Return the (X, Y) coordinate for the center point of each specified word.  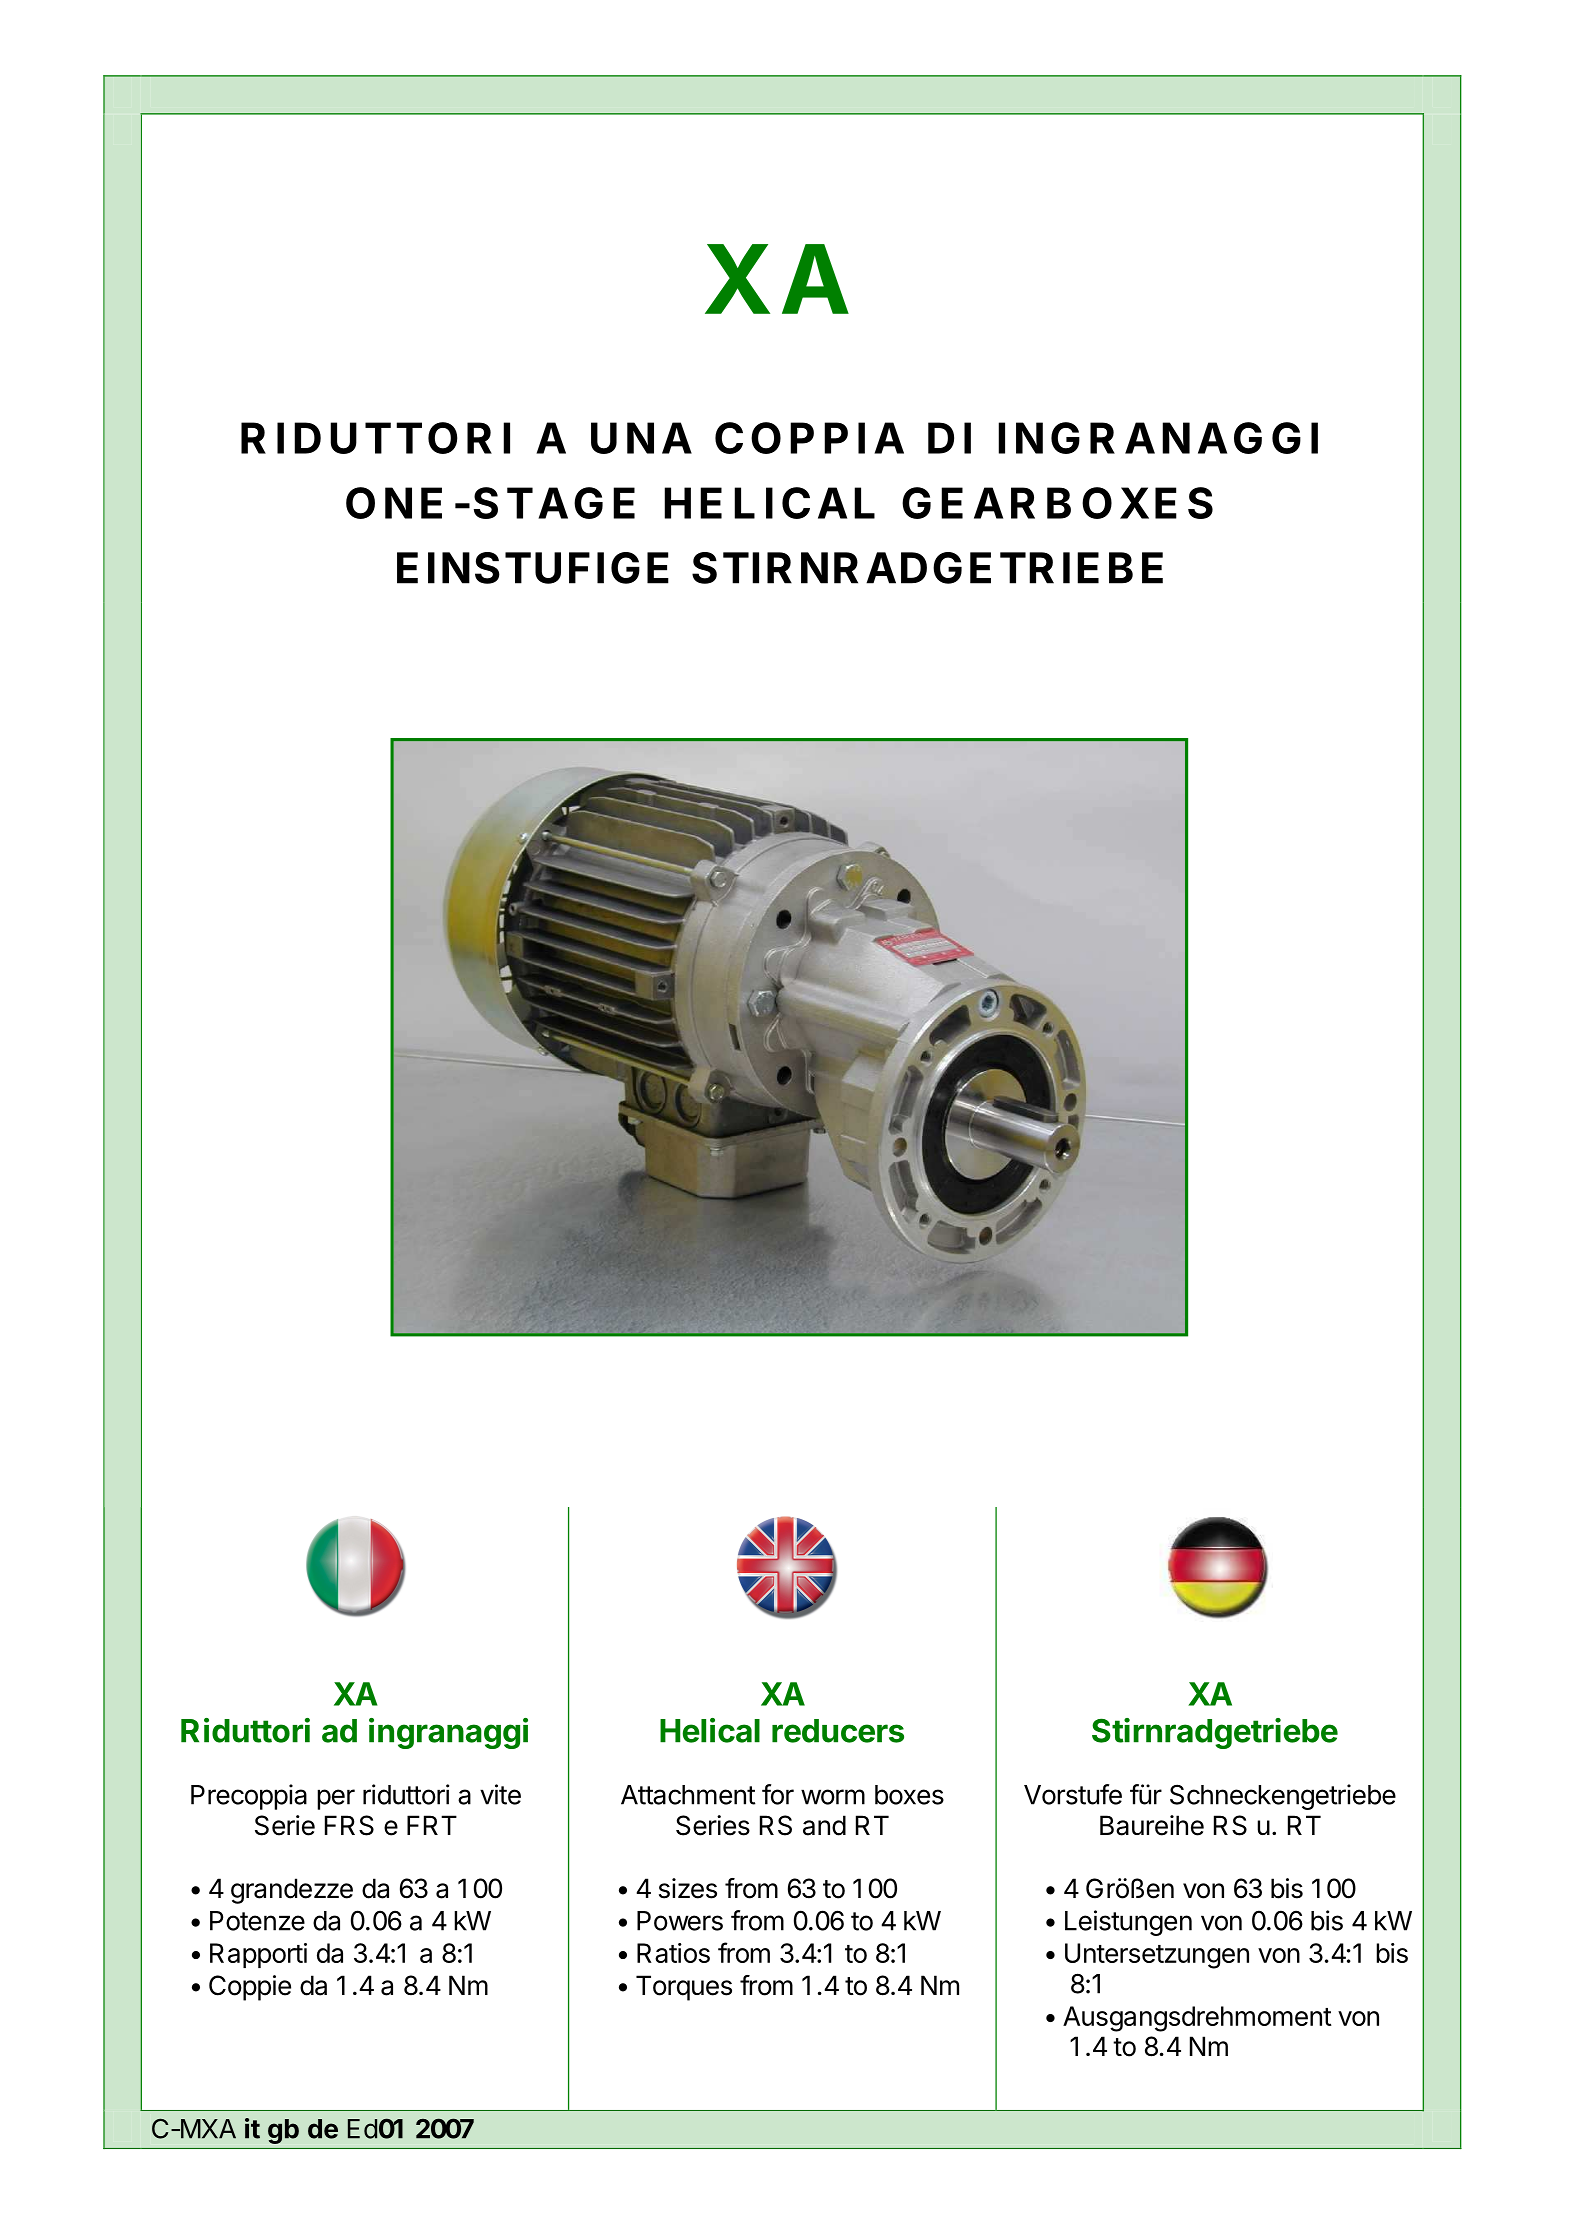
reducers (838, 1731)
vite (500, 1794)
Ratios (673, 1953)
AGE (586, 503)
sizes (688, 1888)
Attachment (688, 1795)
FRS (349, 1825)
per (336, 1799)
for (778, 1794)
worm (833, 1797)
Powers (680, 1921)
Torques (684, 1988)
